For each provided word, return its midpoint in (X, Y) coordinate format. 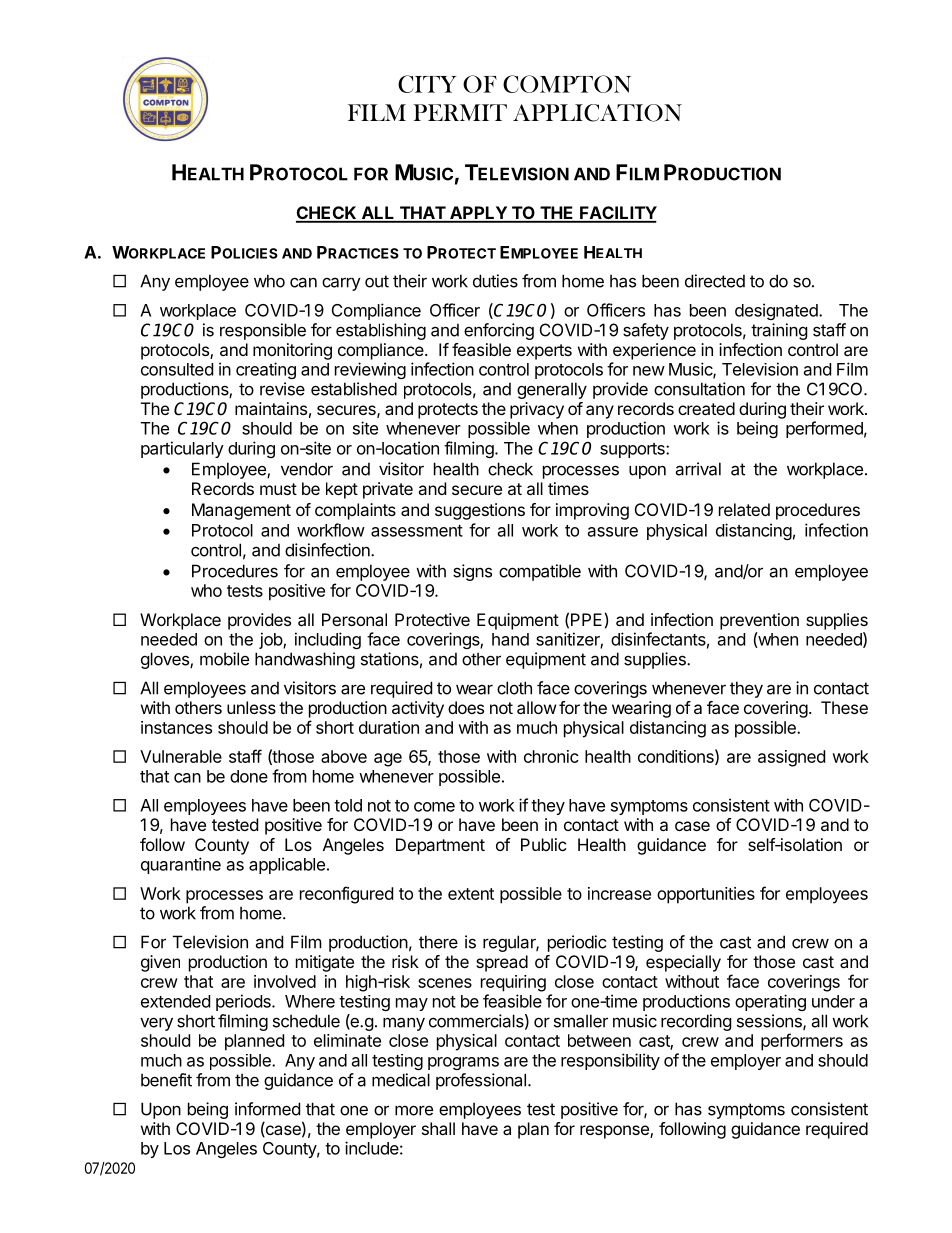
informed (267, 1109)
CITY (427, 84)
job (271, 640)
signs (472, 572)
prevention (759, 621)
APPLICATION (597, 113)
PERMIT (460, 112)
